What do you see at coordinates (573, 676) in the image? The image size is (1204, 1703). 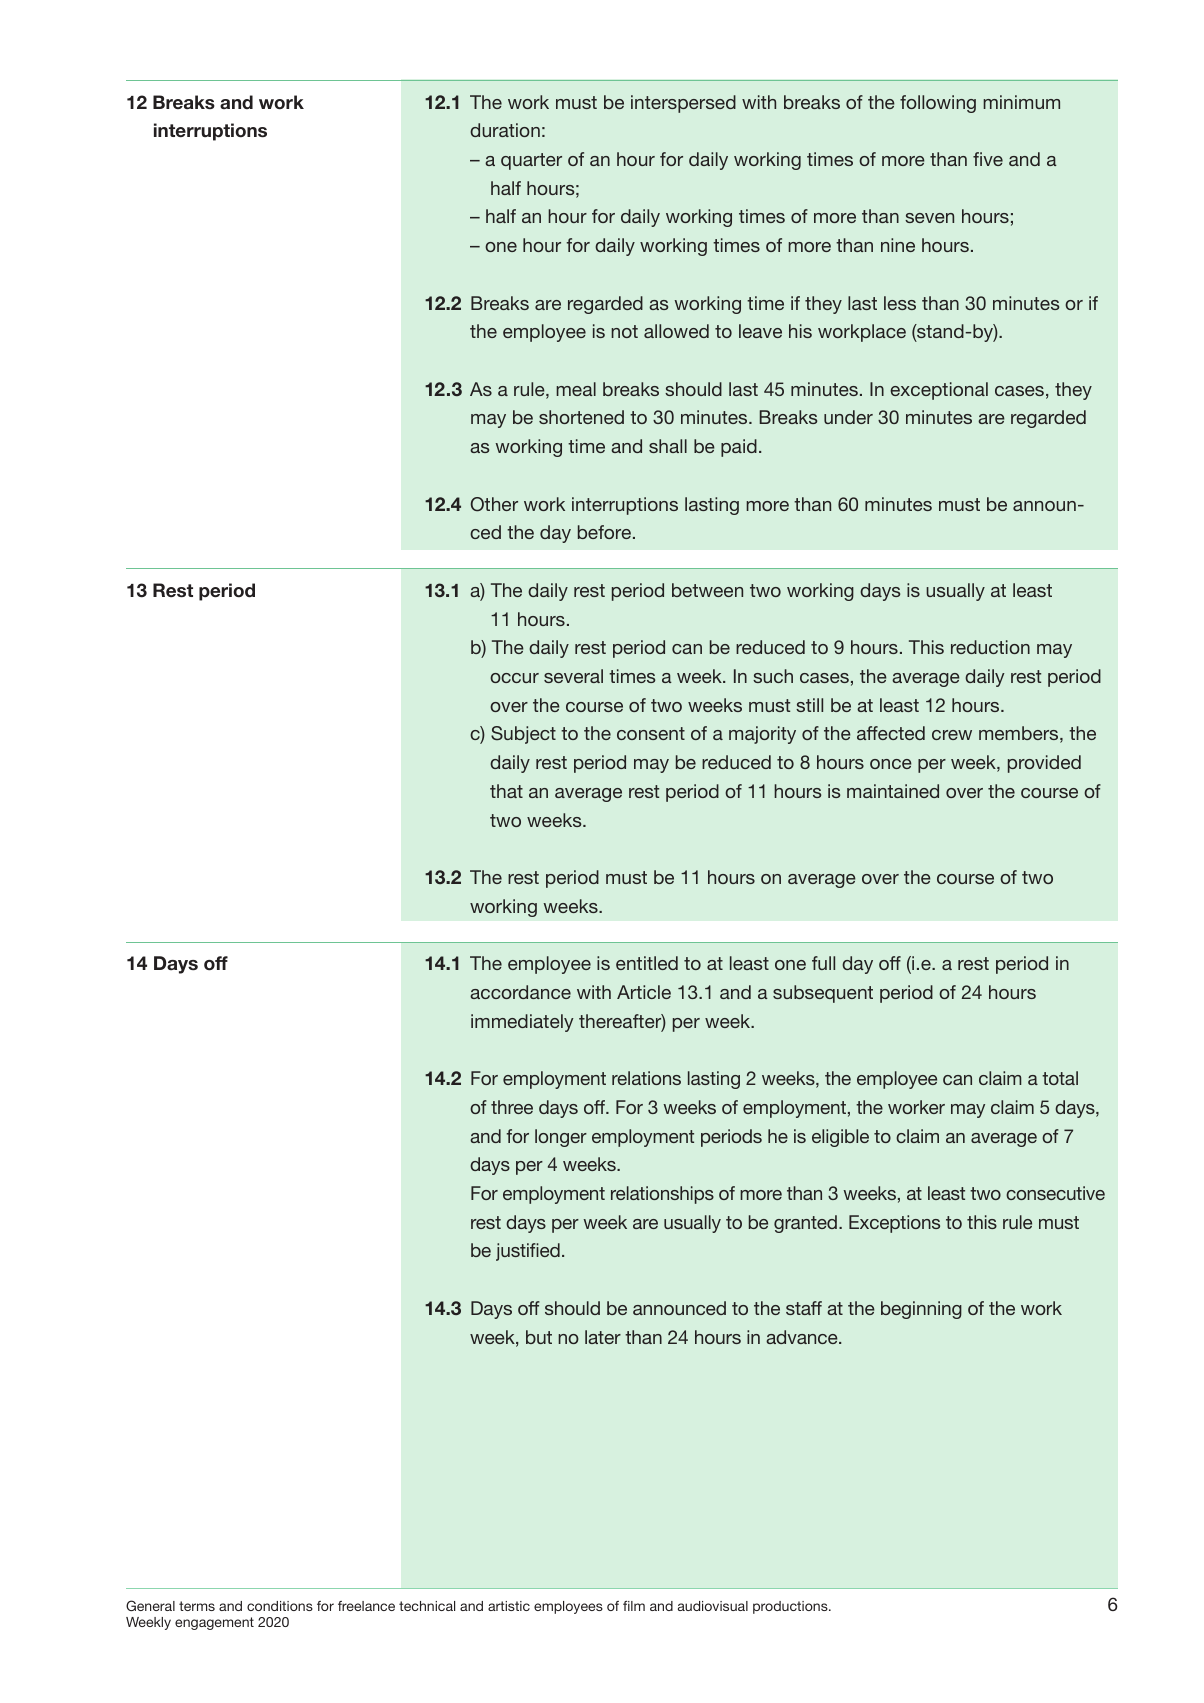 I see `several` at bounding box center [573, 676].
